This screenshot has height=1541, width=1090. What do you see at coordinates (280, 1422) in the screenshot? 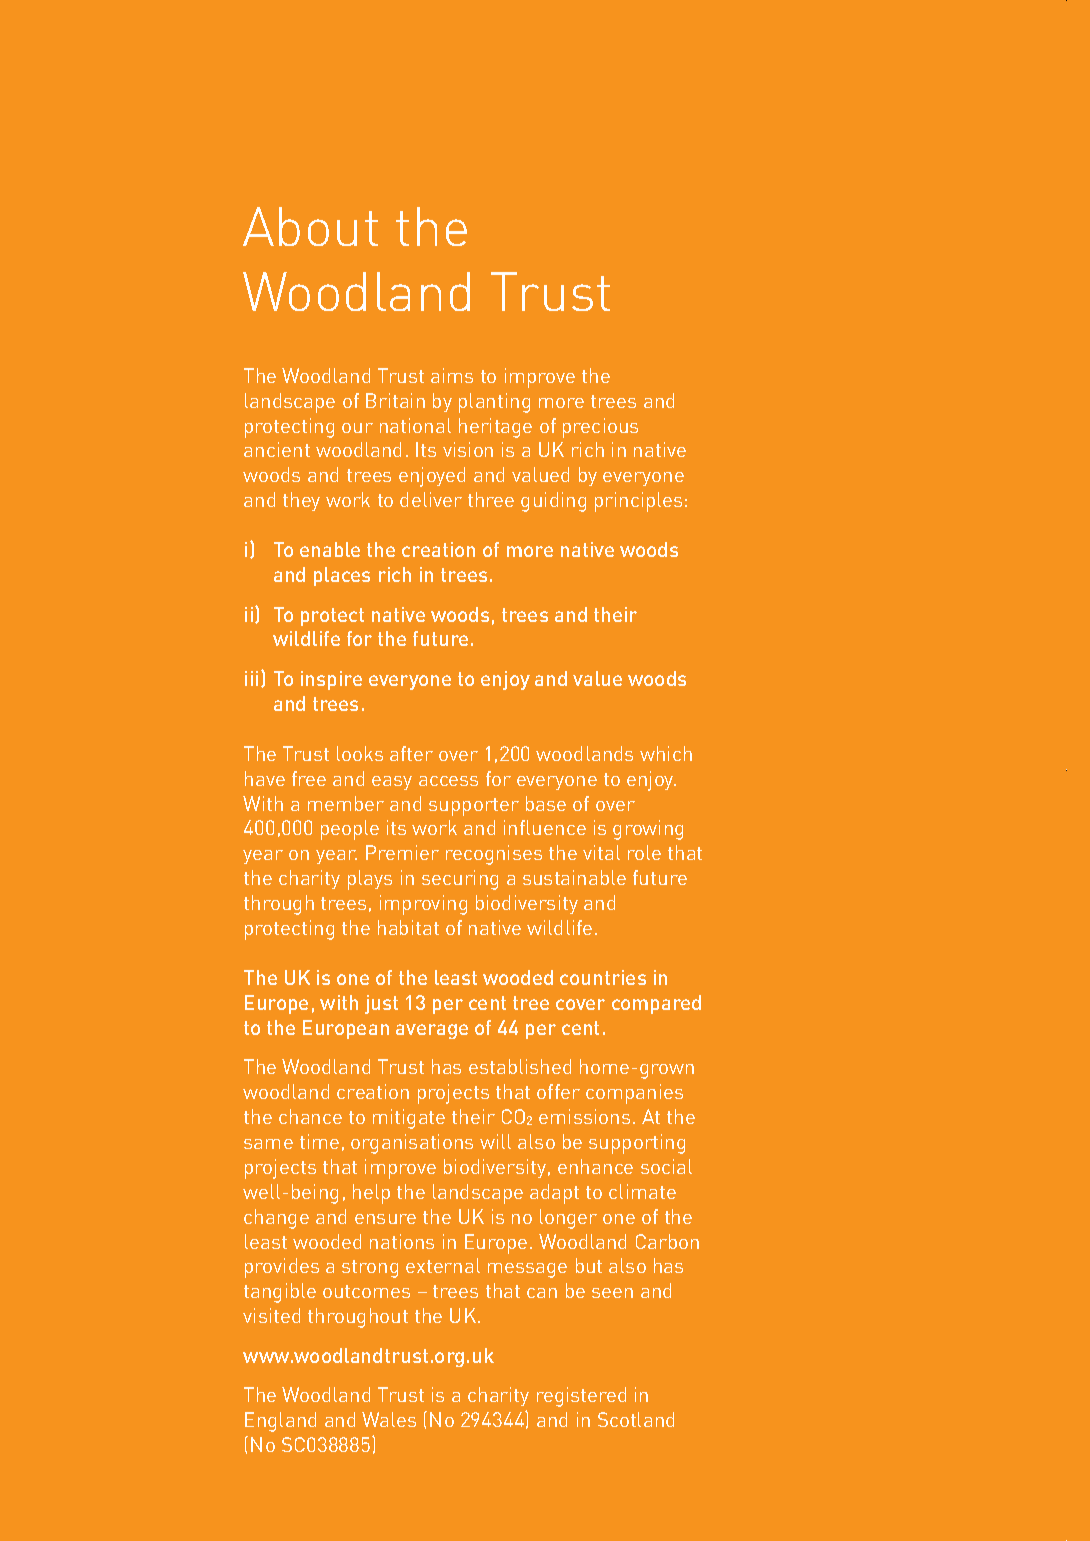
I see `England` at bounding box center [280, 1422].
